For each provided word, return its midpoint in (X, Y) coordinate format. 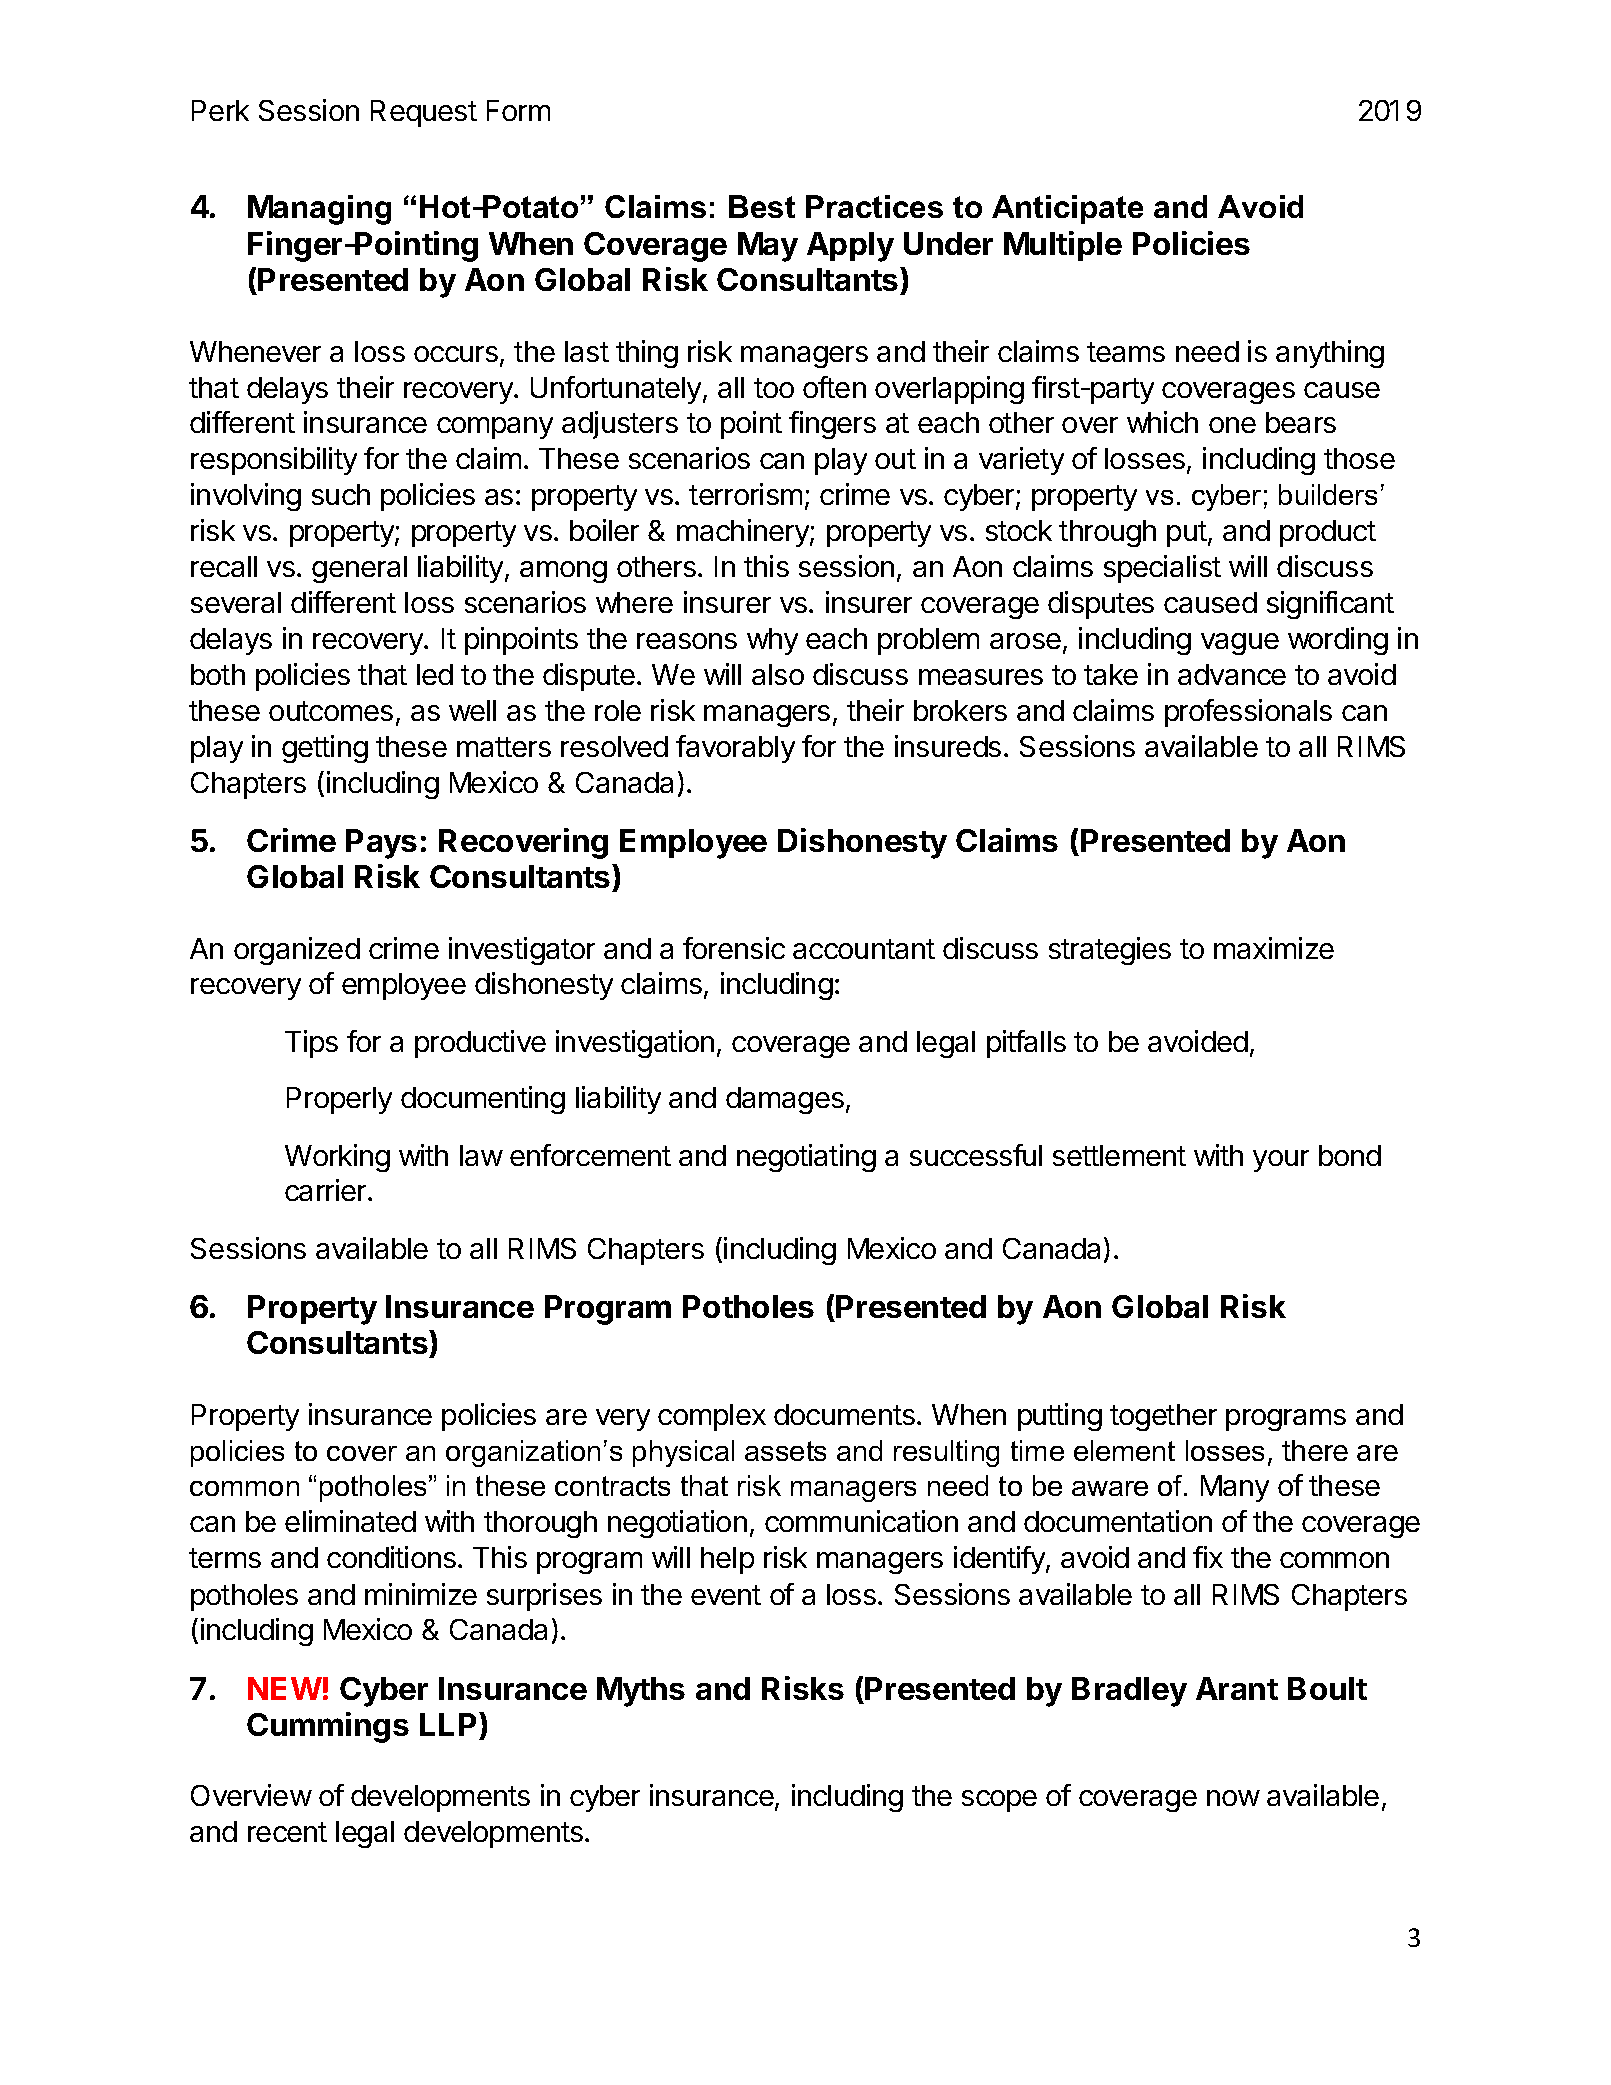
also (778, 674)
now (1233, 1798)
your (1281, 1161)
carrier (327, 1190)
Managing (319, 210)
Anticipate (1067, 209)
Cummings (328, 1727)
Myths (641, 1692)
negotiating (806, 1158)
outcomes (331, 711)
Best (762, 206)
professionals (1248, 713)
